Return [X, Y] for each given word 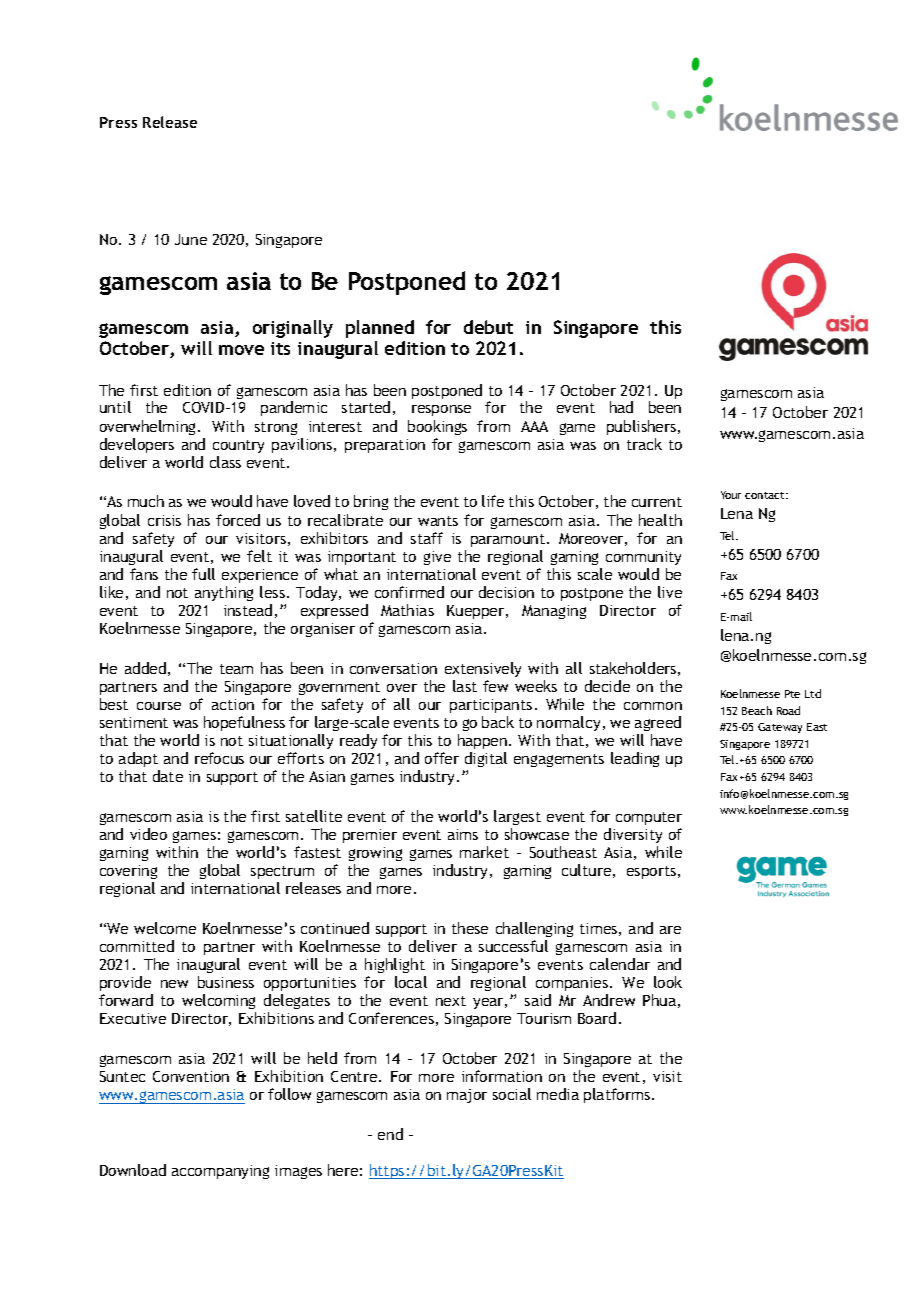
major [467, 1096]
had [621, 407]
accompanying [220, 1172]
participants [491, 706]
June [191, 239]
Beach [757, 710]
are [670, 930]
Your [731, 495]
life [493, 501]
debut [488, 327]
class [225, 462]
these [470, 928]
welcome [165, 928]
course [159, 706]
